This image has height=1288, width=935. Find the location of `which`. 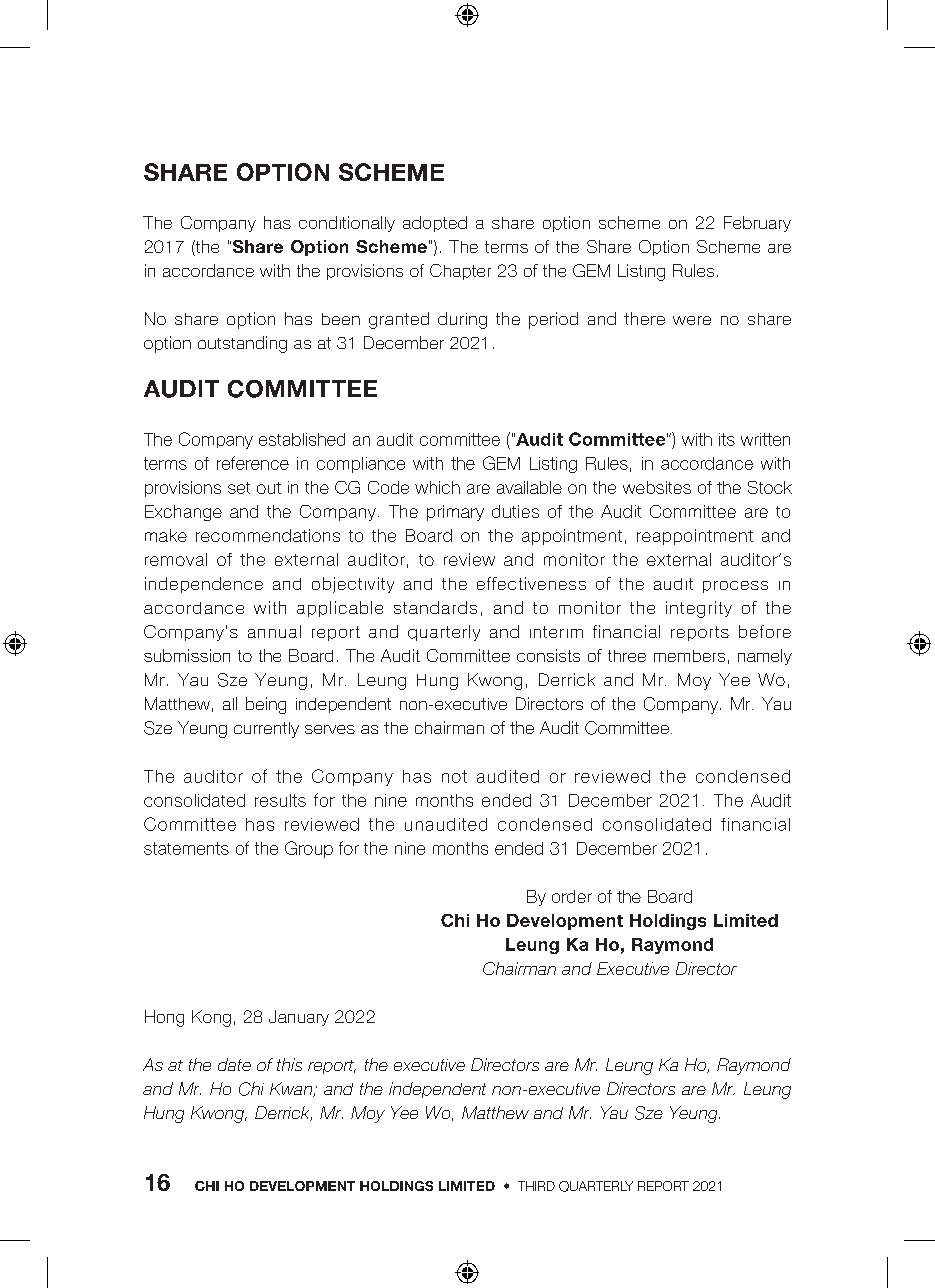

which is located at coordinates (437, 487).
